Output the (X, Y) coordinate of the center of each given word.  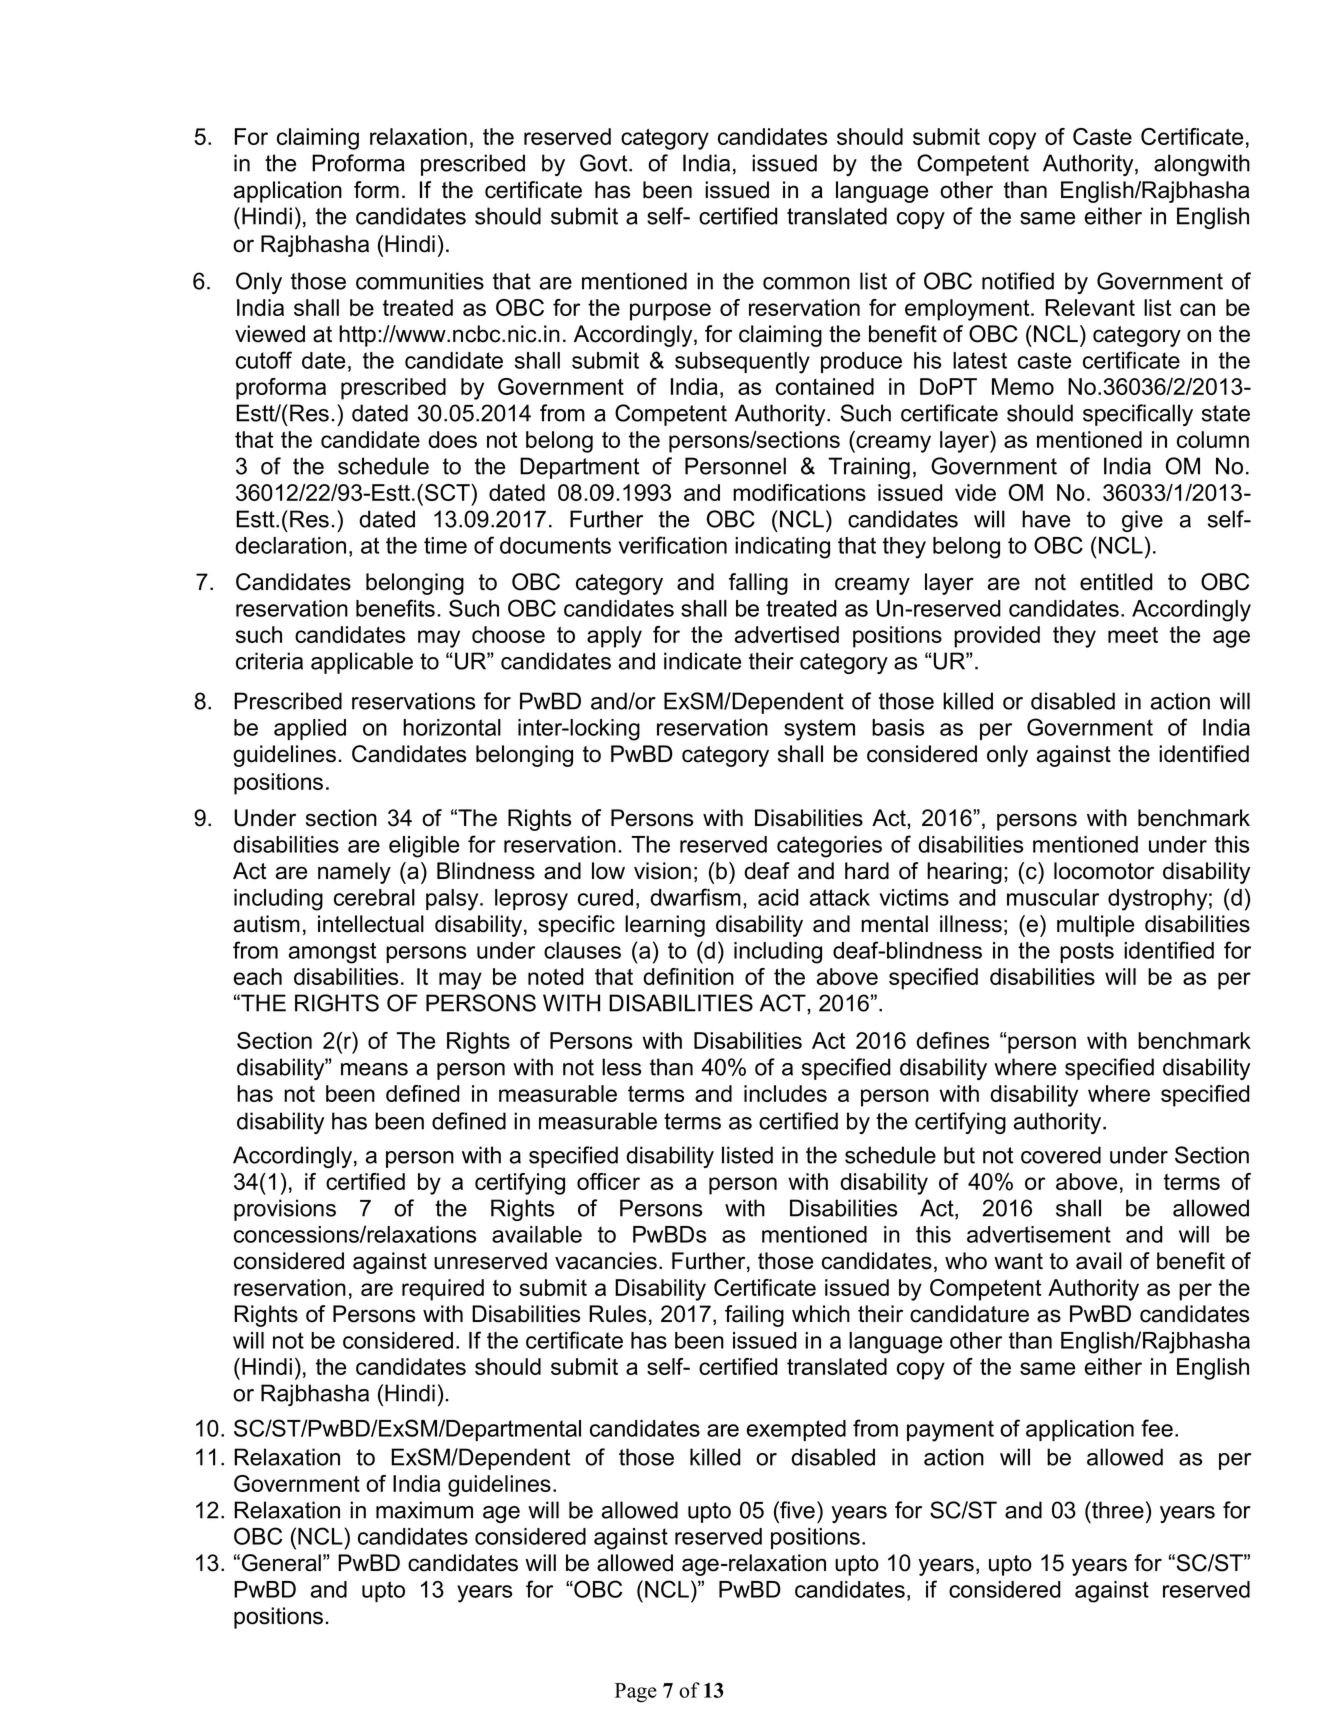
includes (785, 1093)
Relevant (1090, 307)
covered (1061, 1155)
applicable (362, 663)
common (806, 283)
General (281, 1563)
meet (1133, 635)
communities (420, 281)
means (374, 1069)
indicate (702, 661)
